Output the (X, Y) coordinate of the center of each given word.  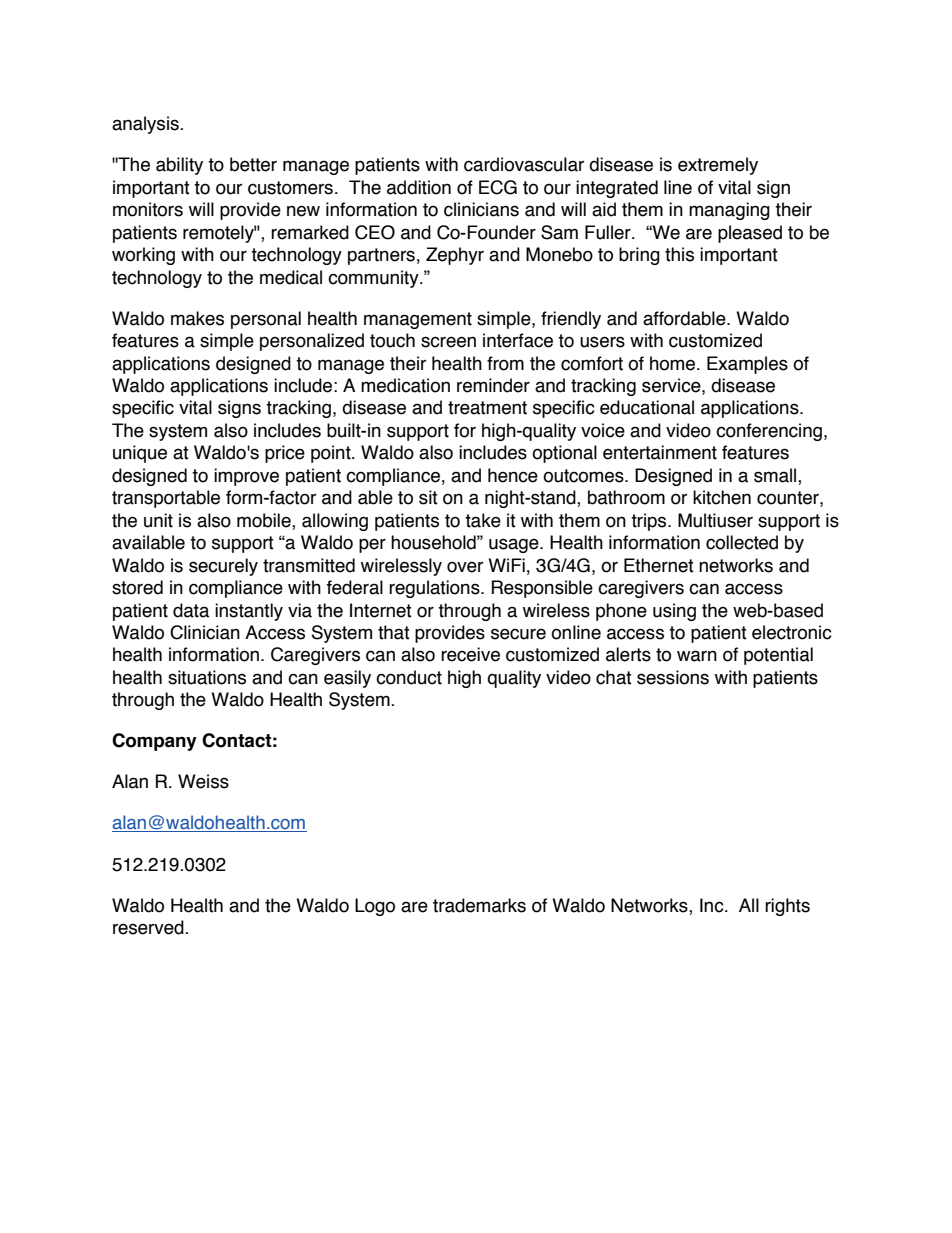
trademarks (479, 905)
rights (787, 907)
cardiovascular (524, 164)
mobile (265, 521)
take (483, 520)
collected (742, 542)
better (253, 164)
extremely (718, 166)
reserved (149, 927)
